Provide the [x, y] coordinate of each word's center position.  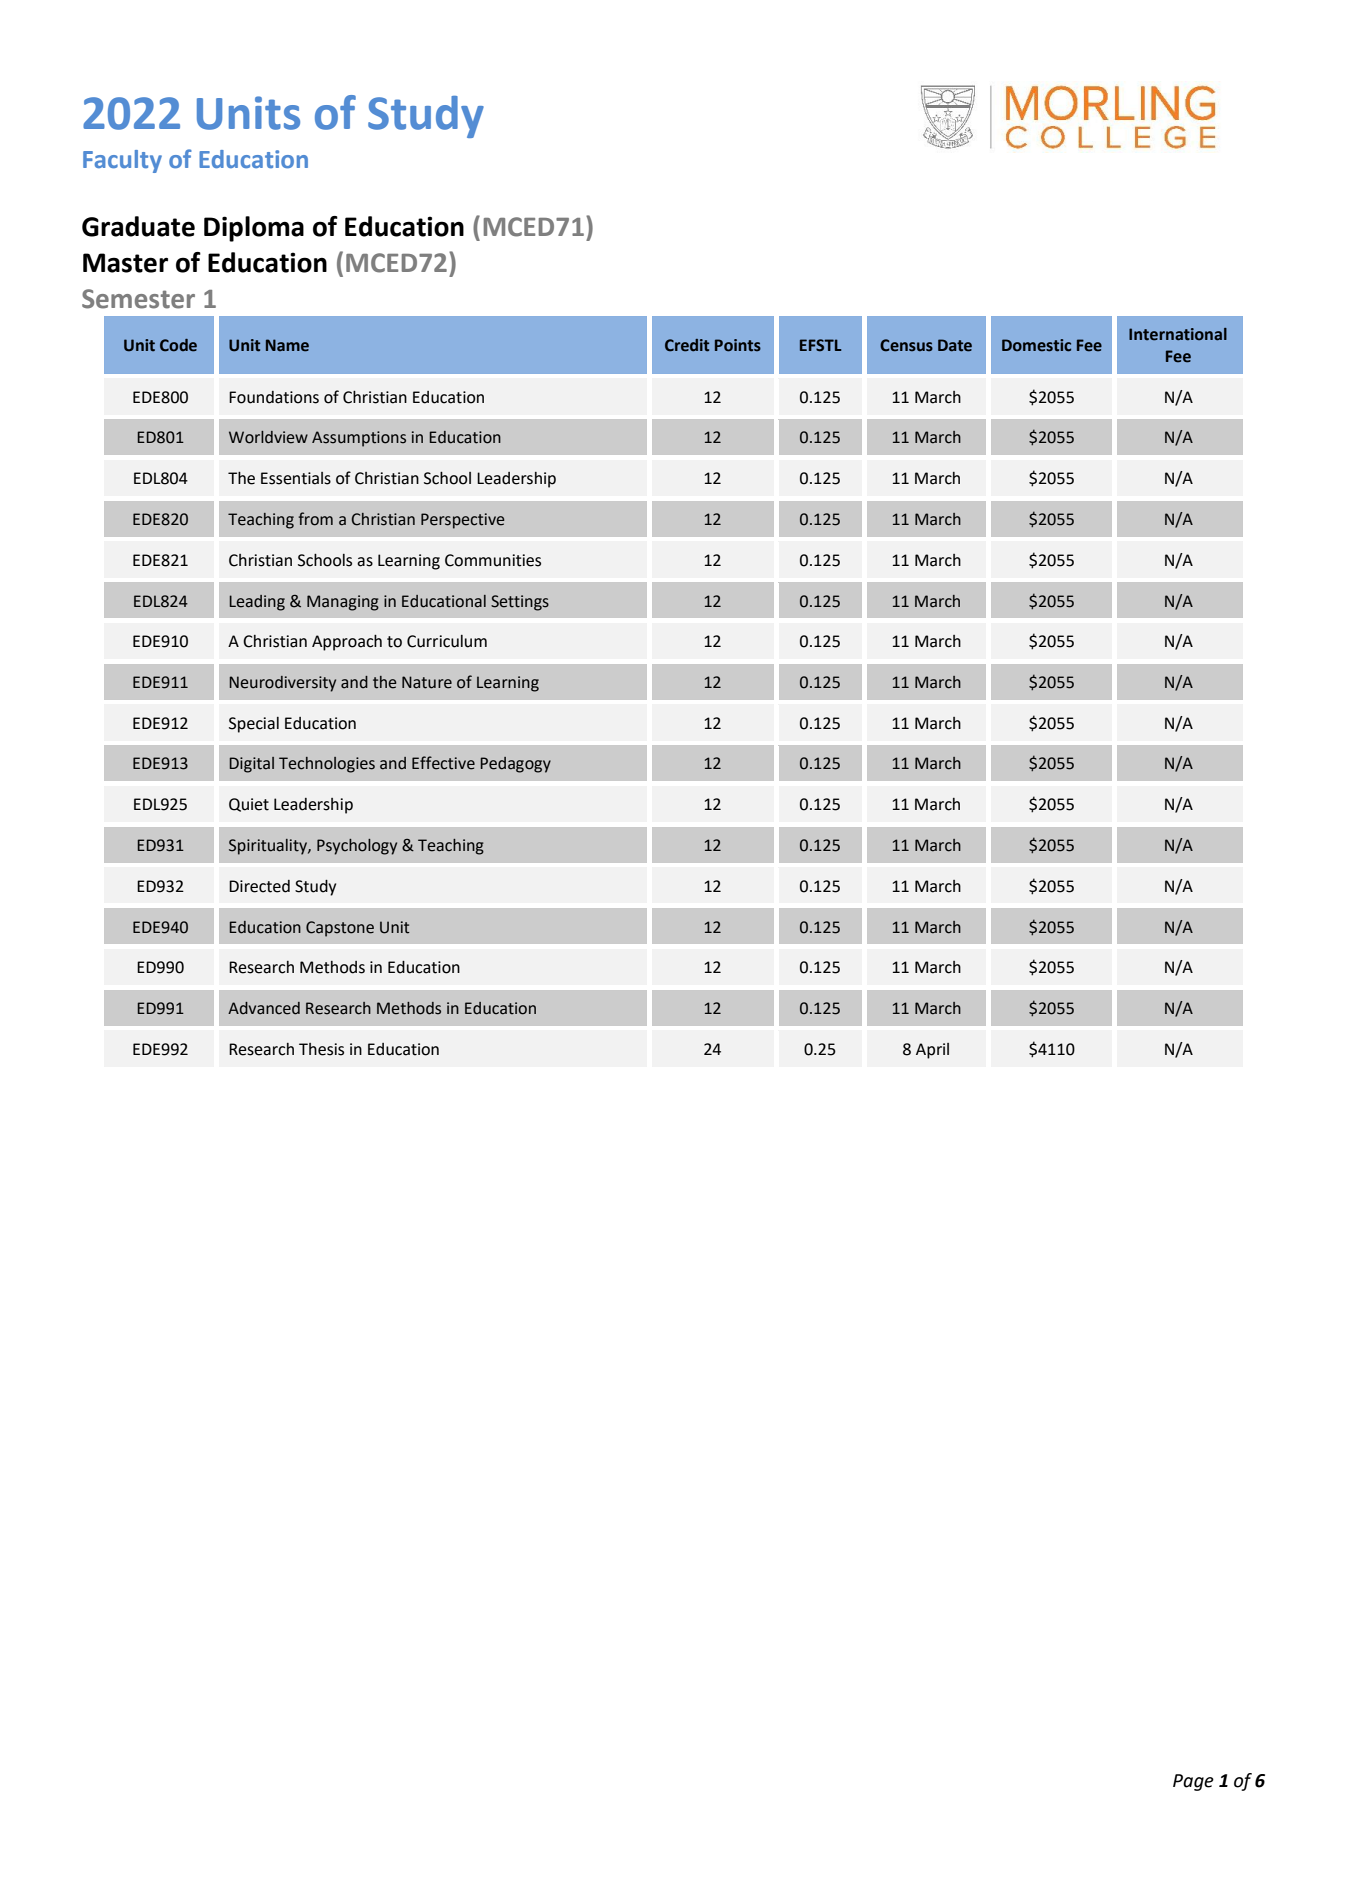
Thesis [321, 1049]
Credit [687, 345]
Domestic [1036, 345]
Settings [520, 603]
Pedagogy [515, 765]
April [932, 1051]
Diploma [254, 229]
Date [955, 345]
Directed [259, 886]
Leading [257, 603]
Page [1193, 1782]
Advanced [264, 1008]
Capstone [340, 929]
